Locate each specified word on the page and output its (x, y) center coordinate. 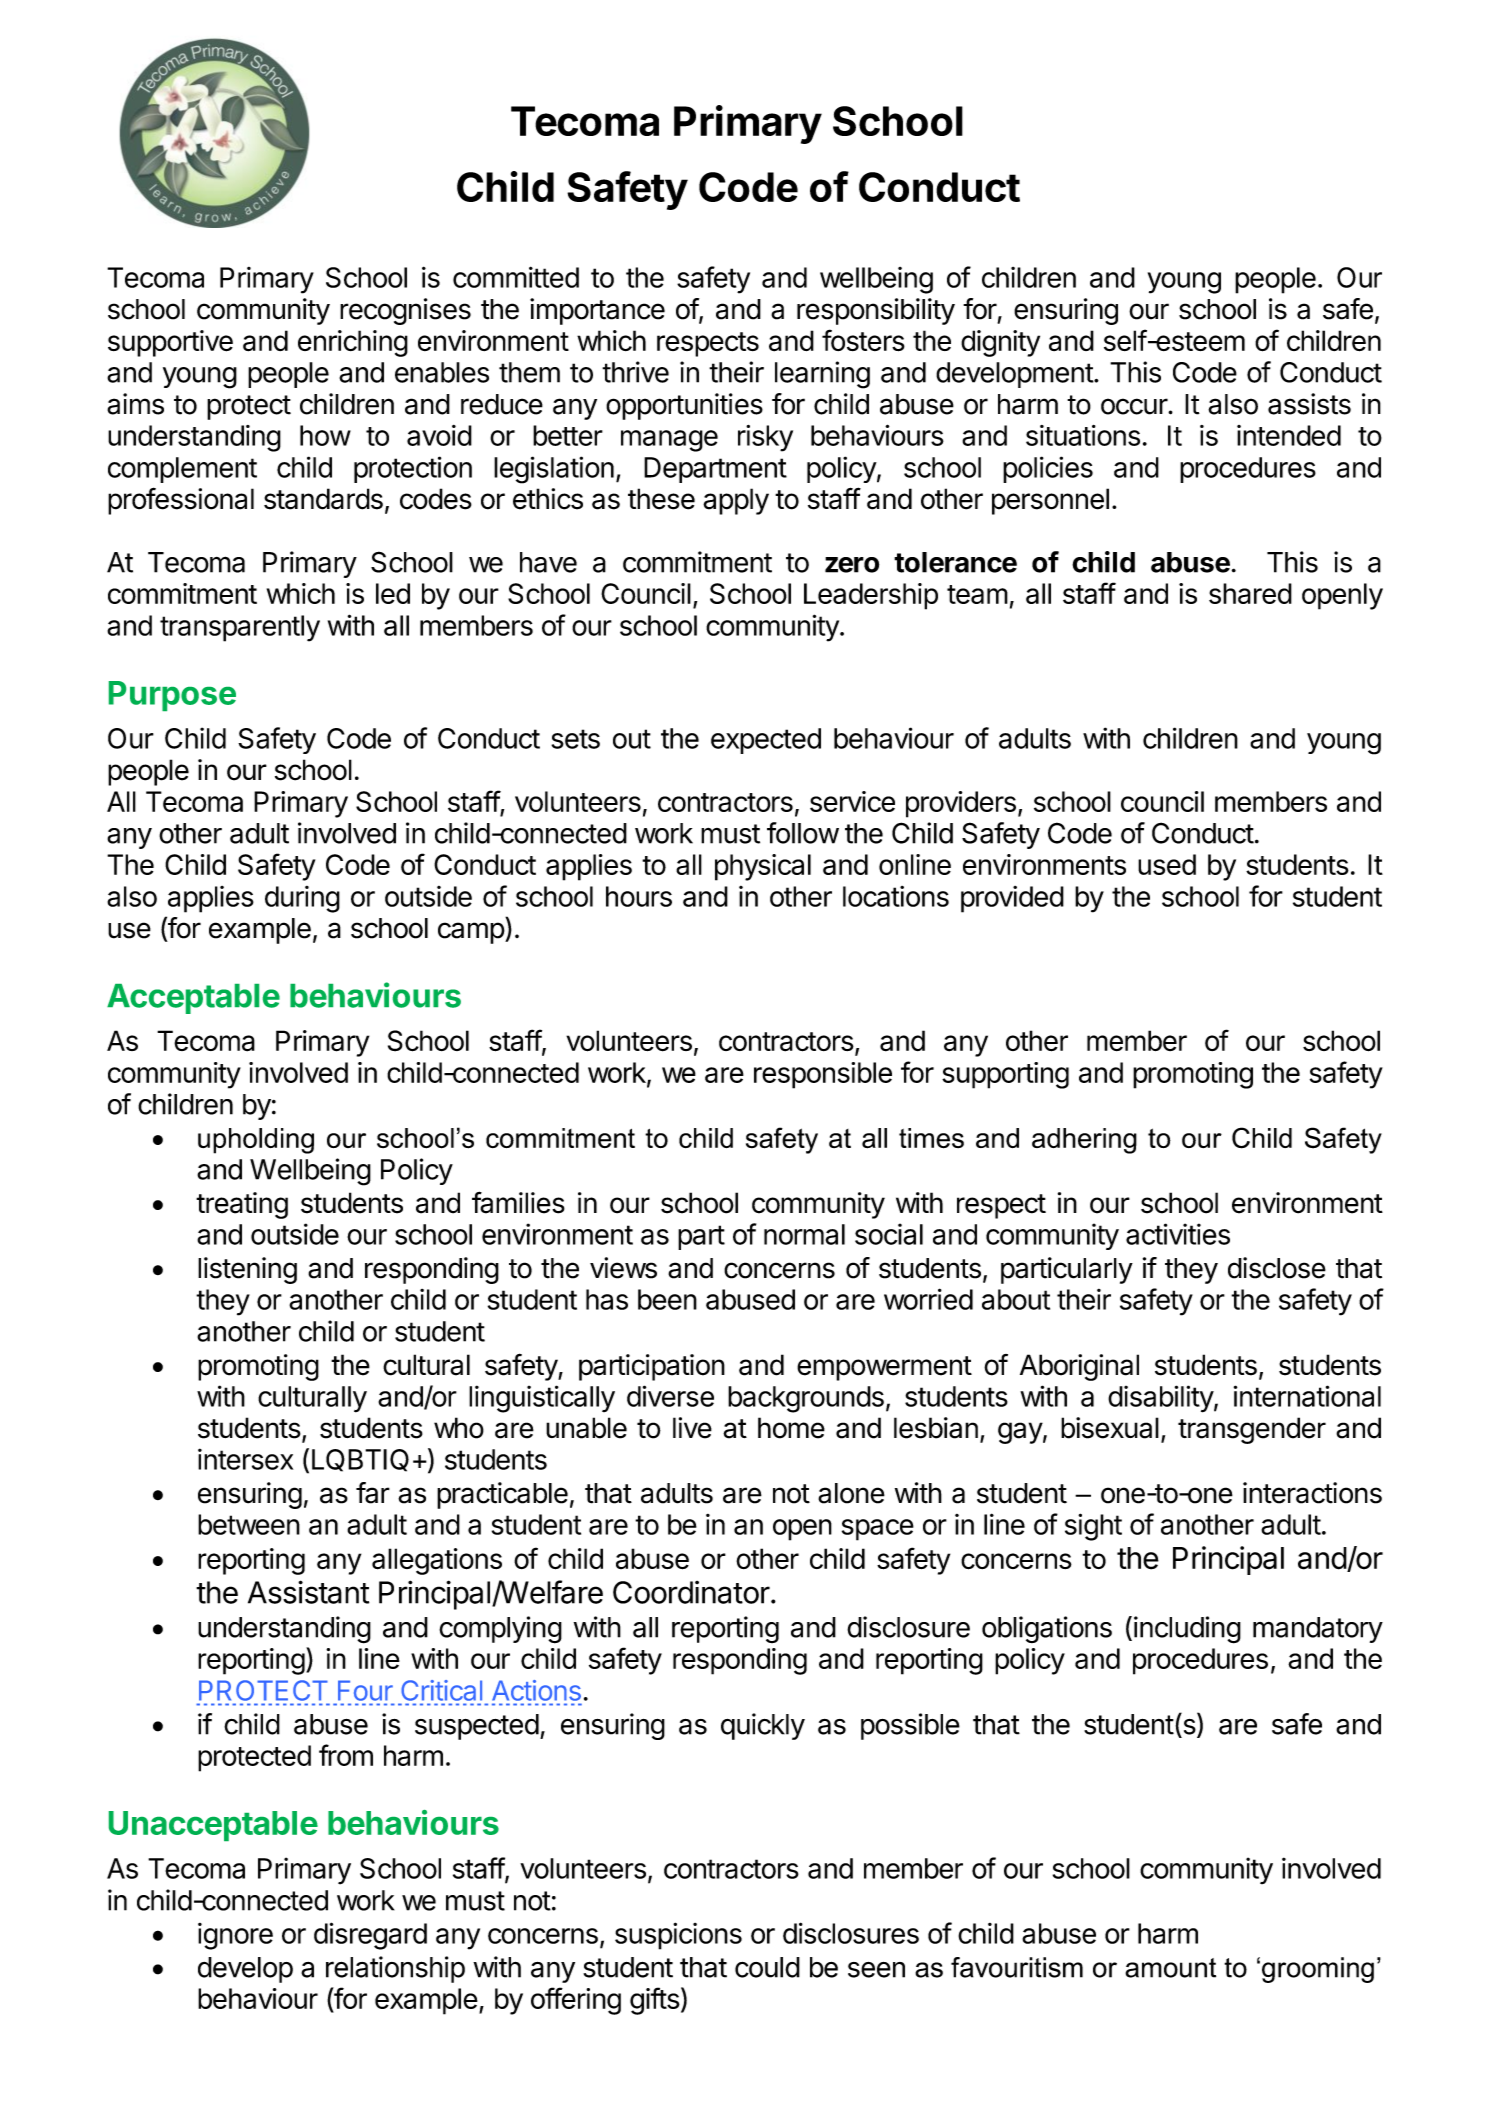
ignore (235, 1936)
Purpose (172, 696)
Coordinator (691, 1592)
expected (766, 741)
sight (1093, 1527)
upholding (256, 1141)
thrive (635, 372)
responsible (823, 1075)
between (249, 1524)
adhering (1084, 1141)
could (767, 1967)
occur (1135, 406)
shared (1250, 593)
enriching (353, 343)
